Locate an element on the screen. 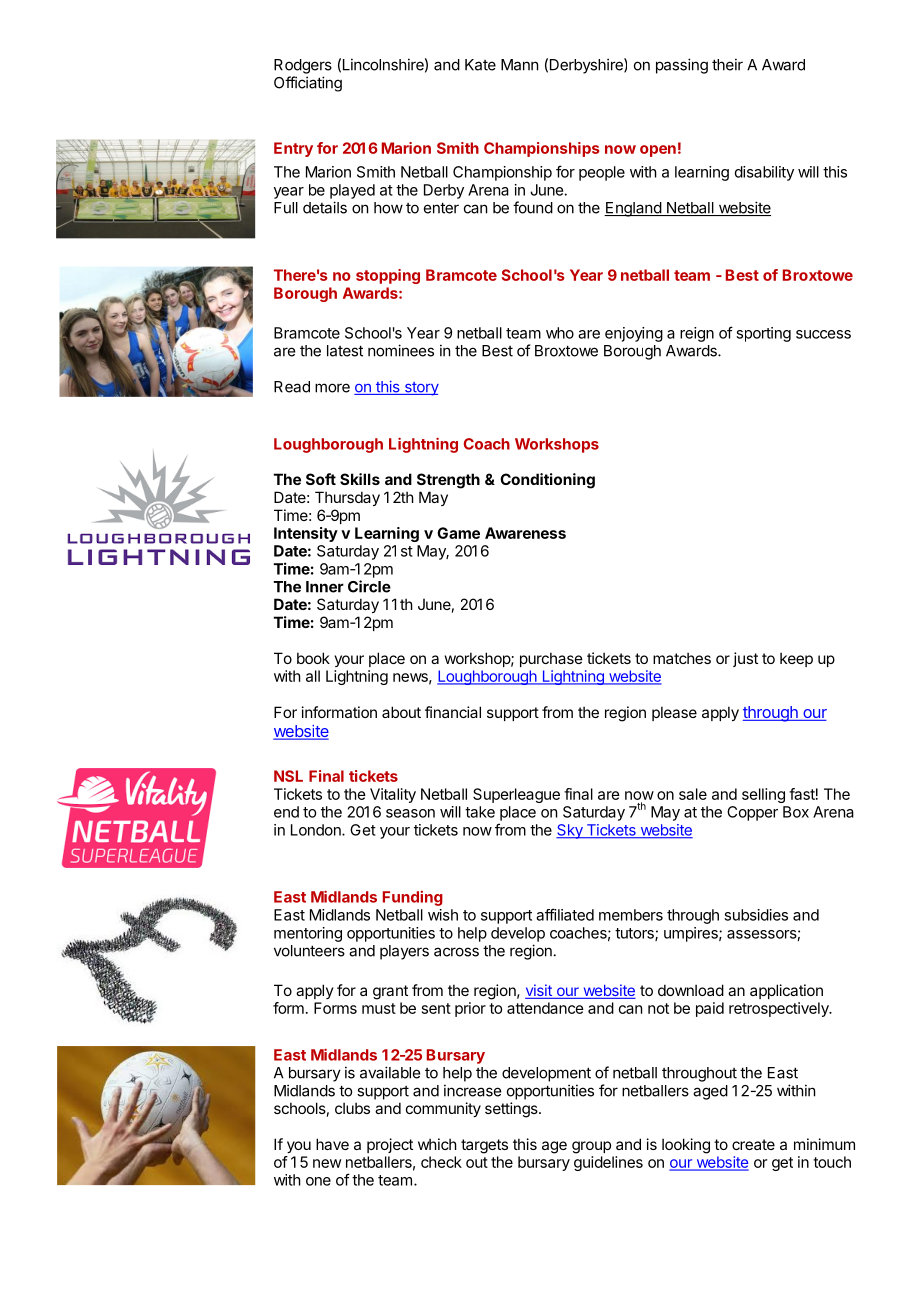 This screenshot has height=1308, width=924. Circle is located at coordinates (369, 586).
